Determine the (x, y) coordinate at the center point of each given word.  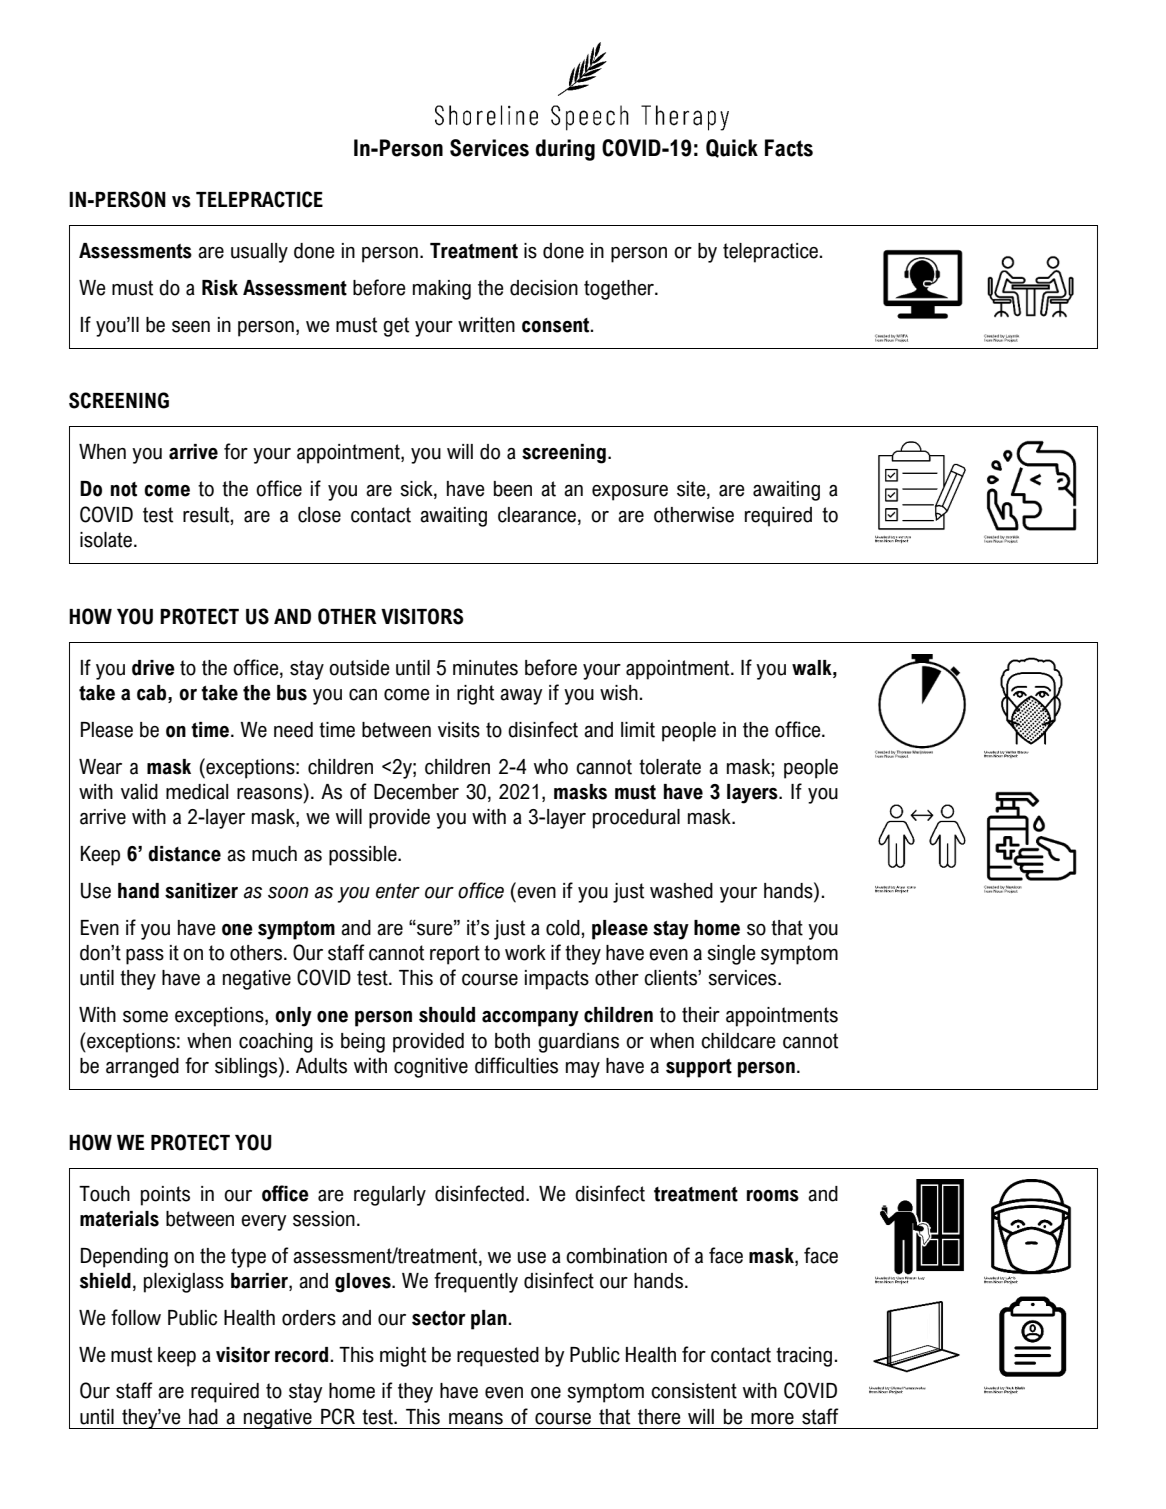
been (513, 489)
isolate (107, 540)
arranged (142, 1068)
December (416, 792)
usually (259, 253)
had (203, 1417)
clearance (537, 515)
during (565, 150)
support (699, 1068)
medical (197, 792)
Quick (732, 148)
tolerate (670, 767)
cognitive (431, 1068)
